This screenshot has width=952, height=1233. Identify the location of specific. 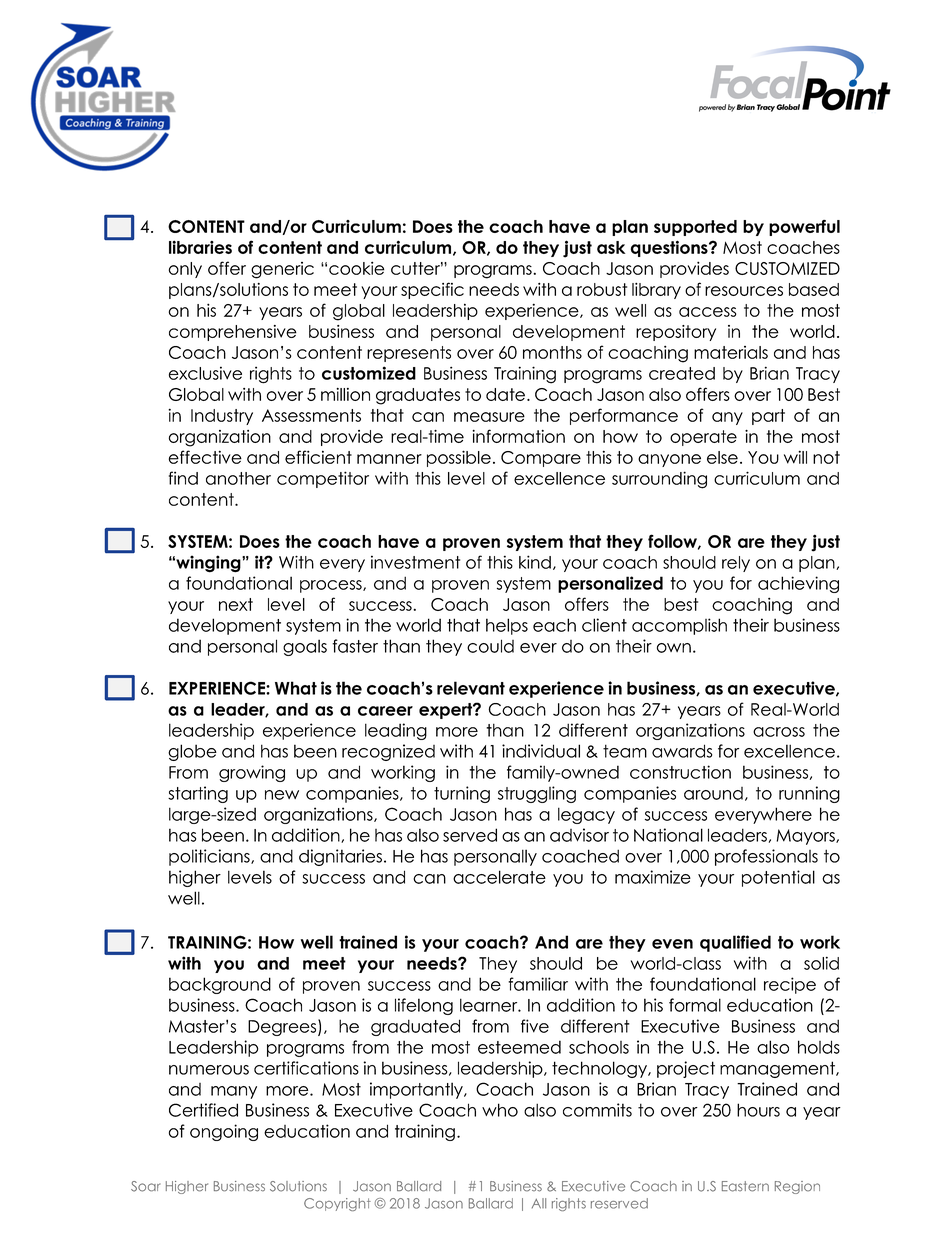
(432, 290).
